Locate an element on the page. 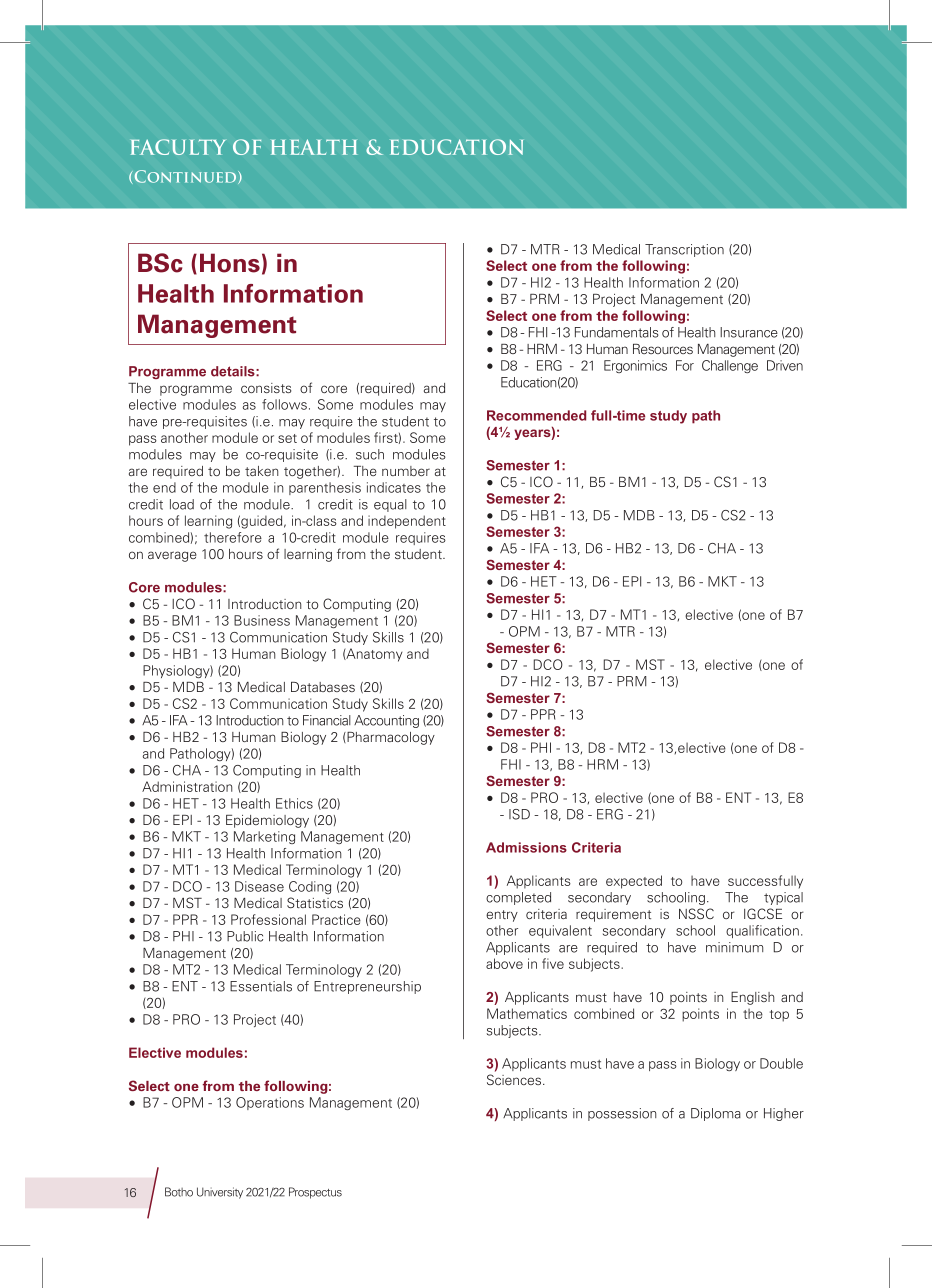 This document has height=1288, width=932. Business is located at coordinates (262, 620).
